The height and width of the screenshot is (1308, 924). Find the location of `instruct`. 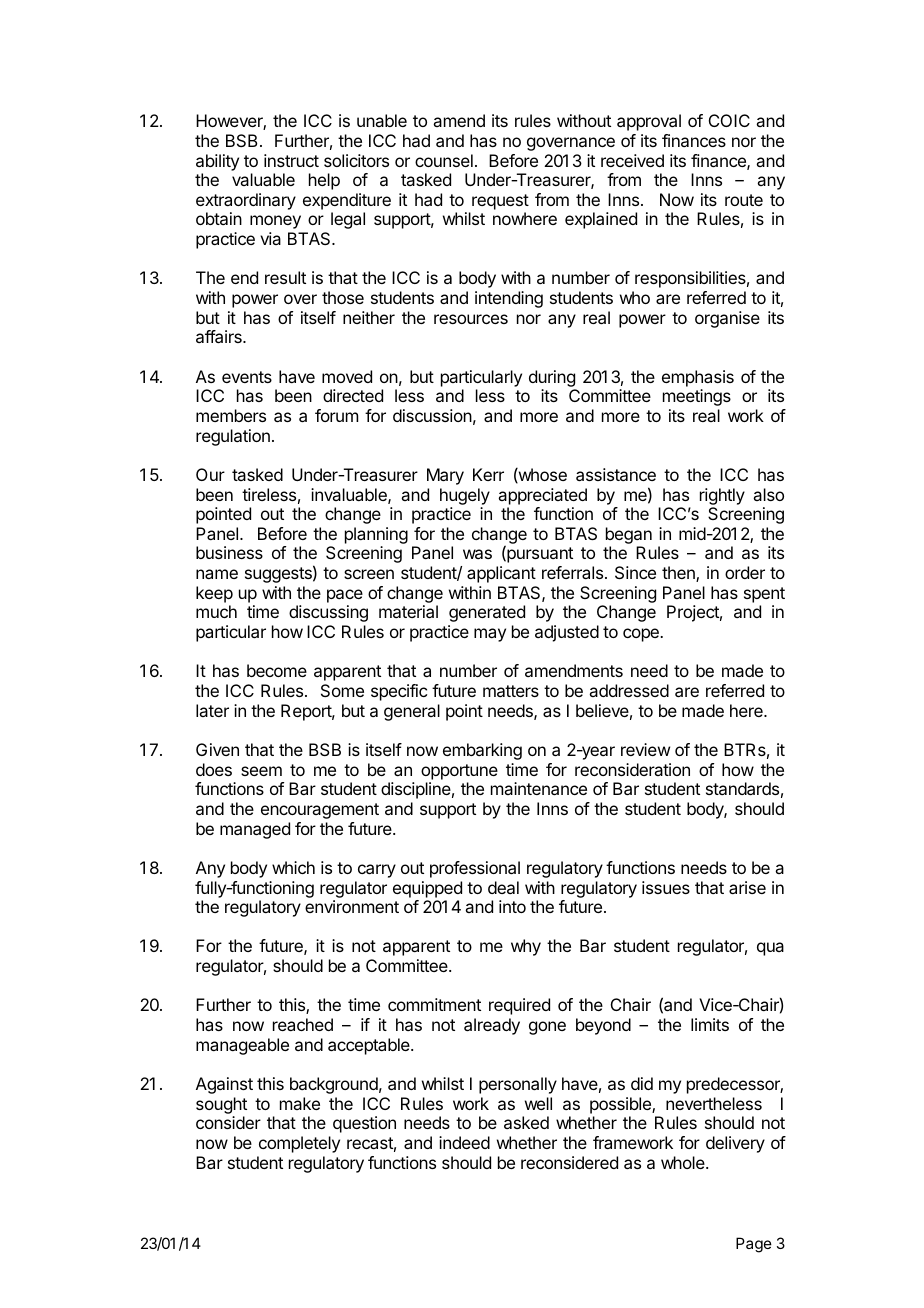

instruct is located at coordinates (291, 160).
